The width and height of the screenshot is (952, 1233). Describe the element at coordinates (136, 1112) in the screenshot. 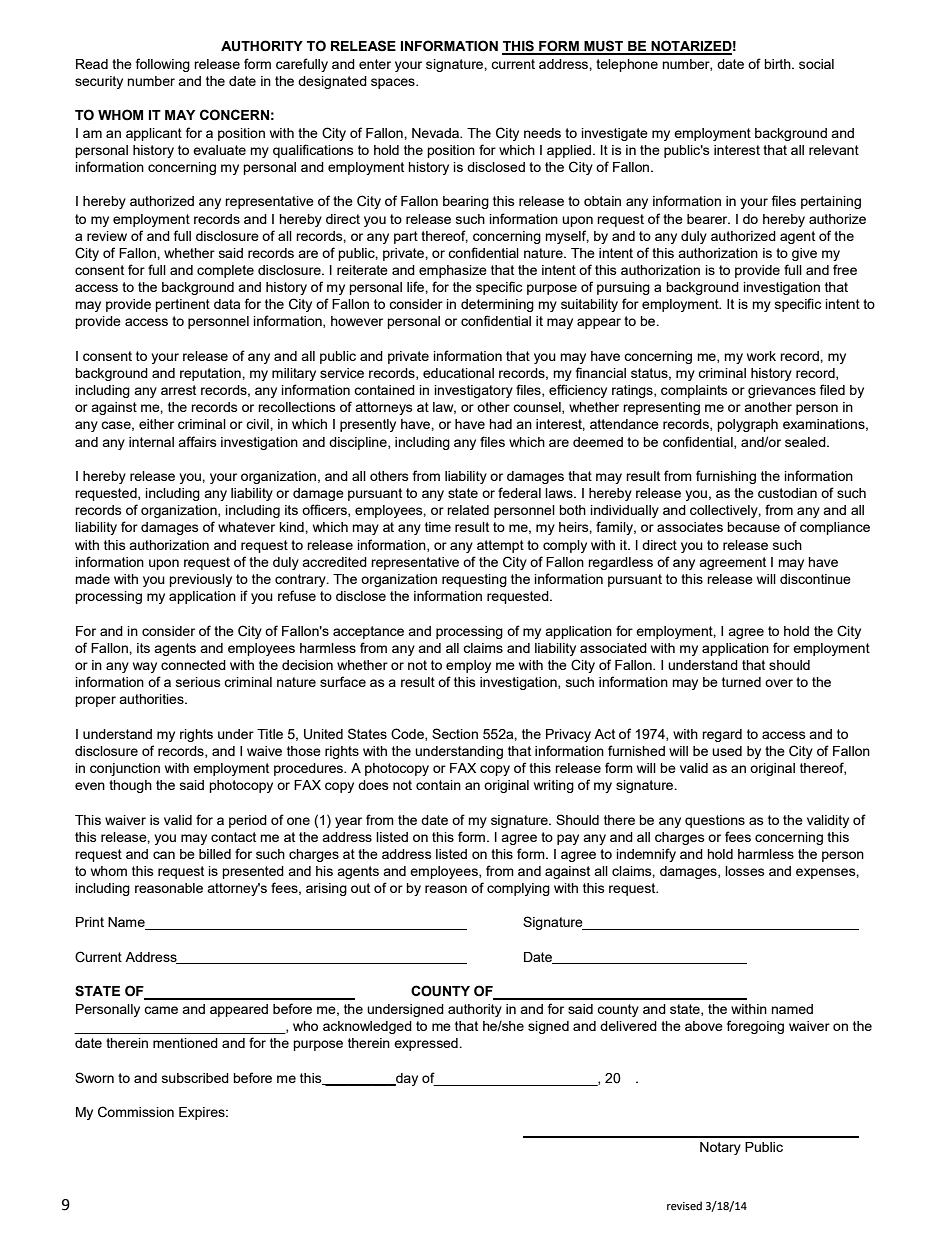

I see `Commission` at that location.
